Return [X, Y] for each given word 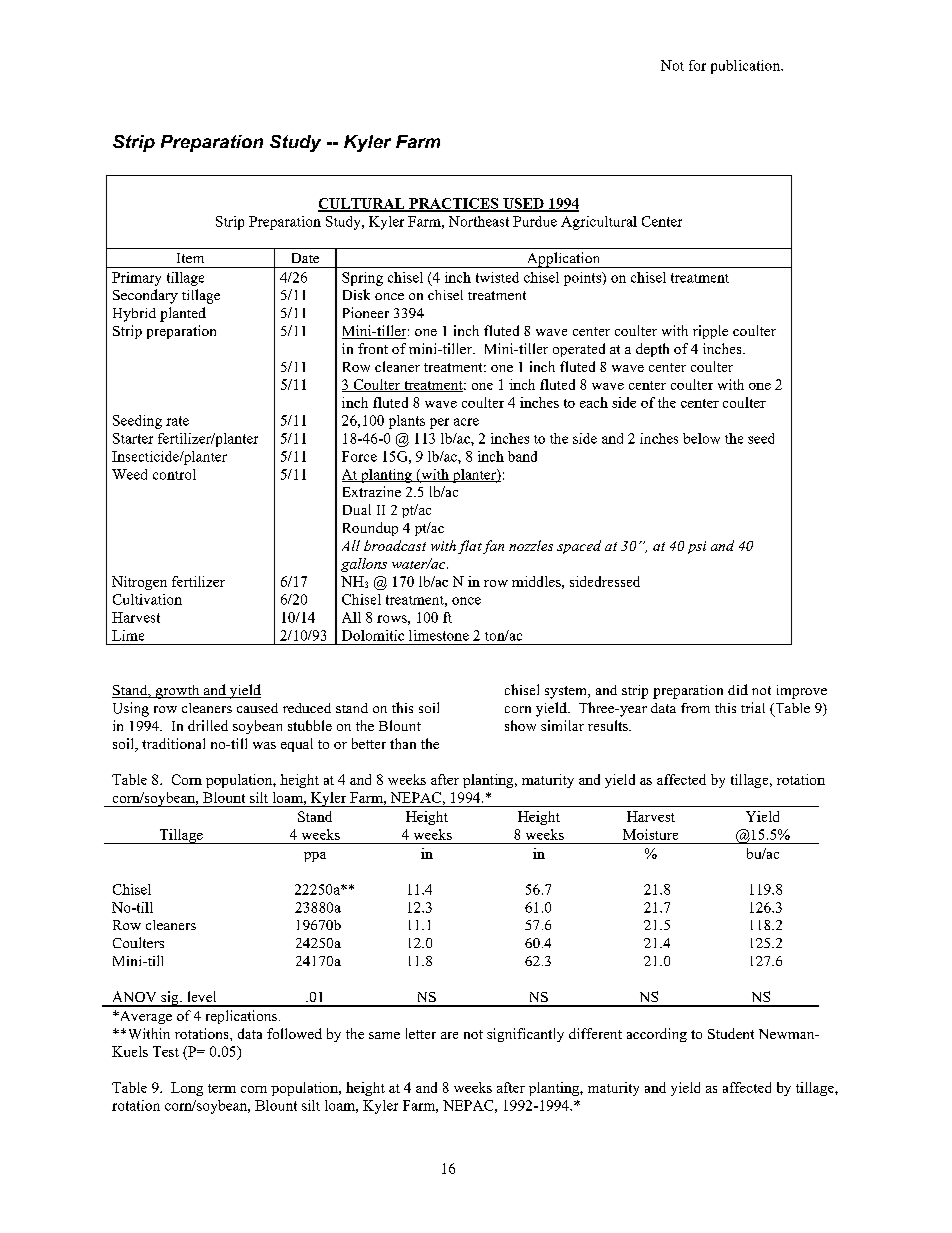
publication [747, 67]
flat [470, 547]
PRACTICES [454, 204]
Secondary [145, 296]
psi [697, 547]
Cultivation [147, 599]
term [222, 1088]
